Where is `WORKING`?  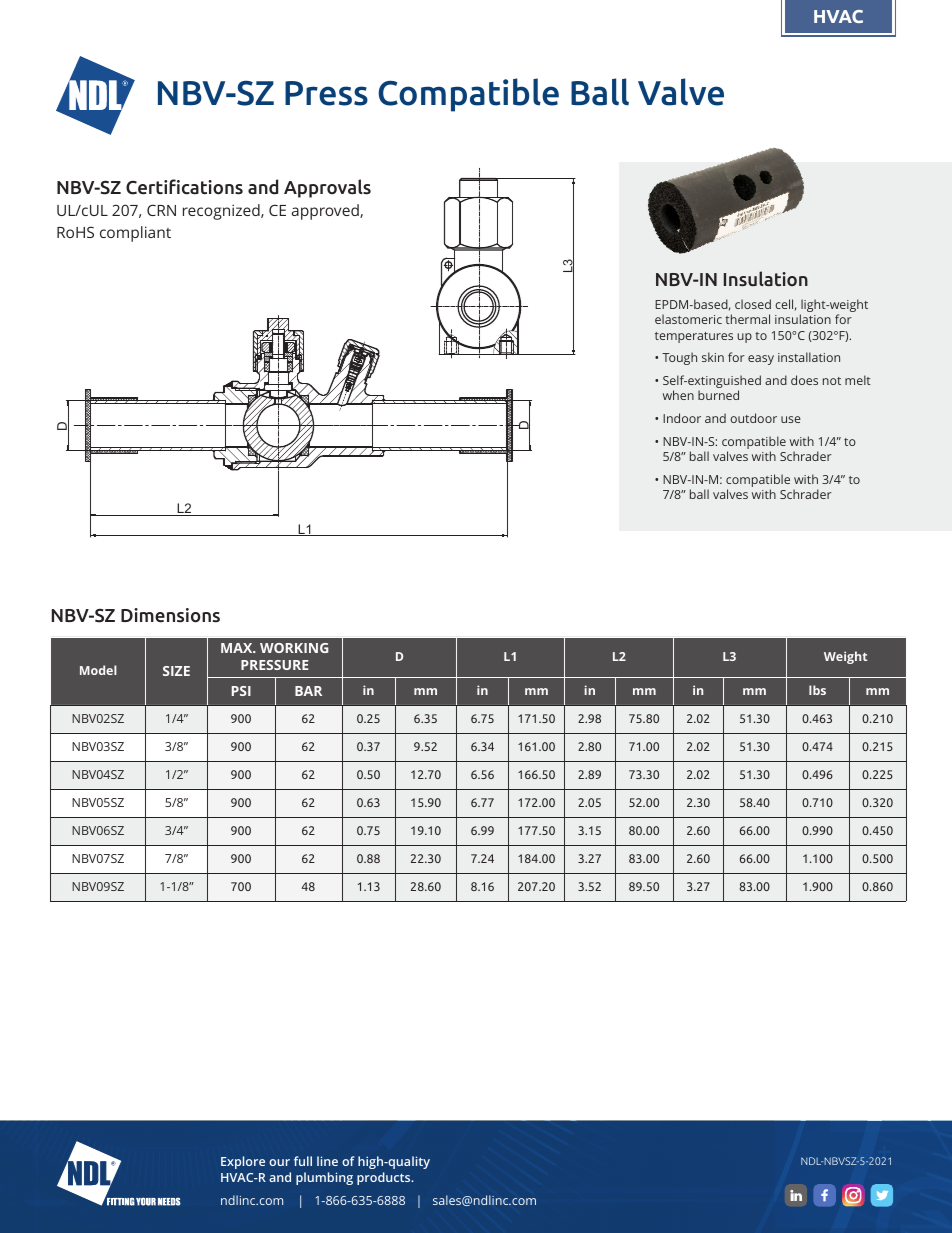 WORKING is located at coordinates (294, 648).
